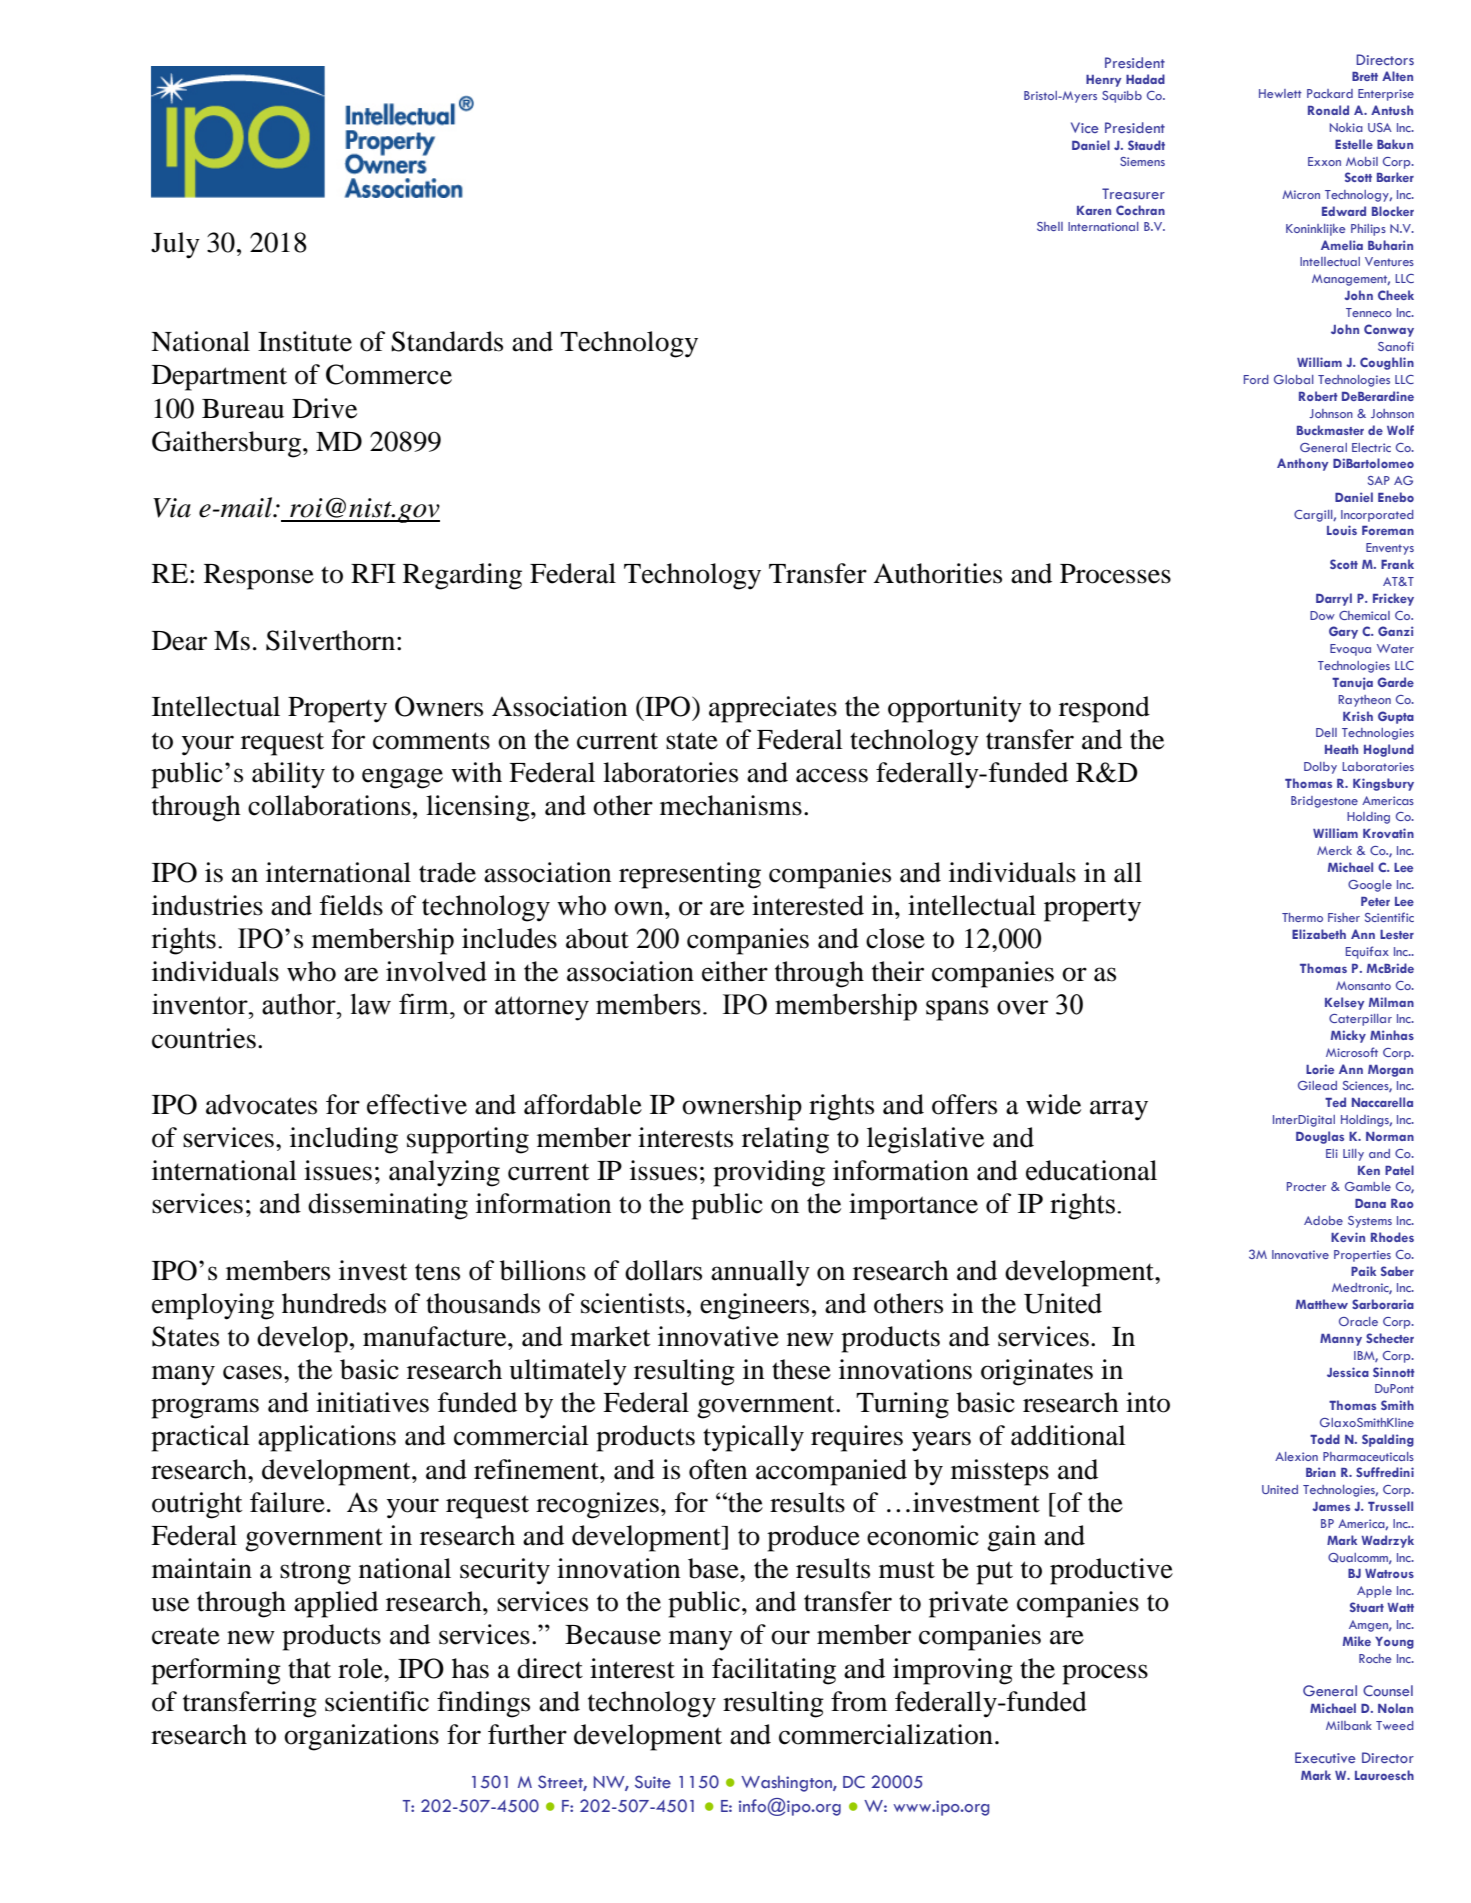 This page has height=1903, width=1471. What do you see at coordinates (351, 905) in the page?
I see `fields` at bounding box center [351, 905].
